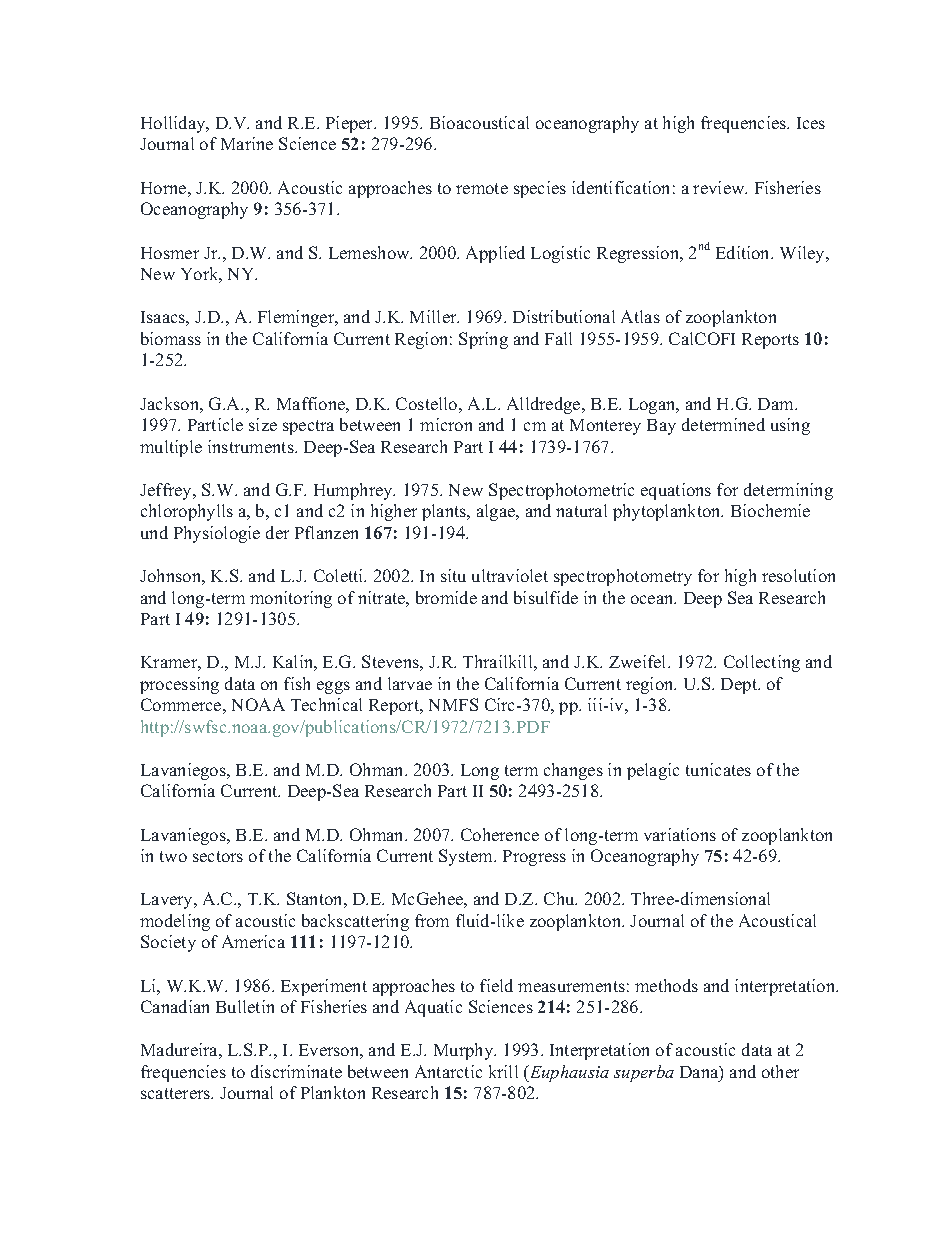  I want to click on processing, so click(179, 685).
